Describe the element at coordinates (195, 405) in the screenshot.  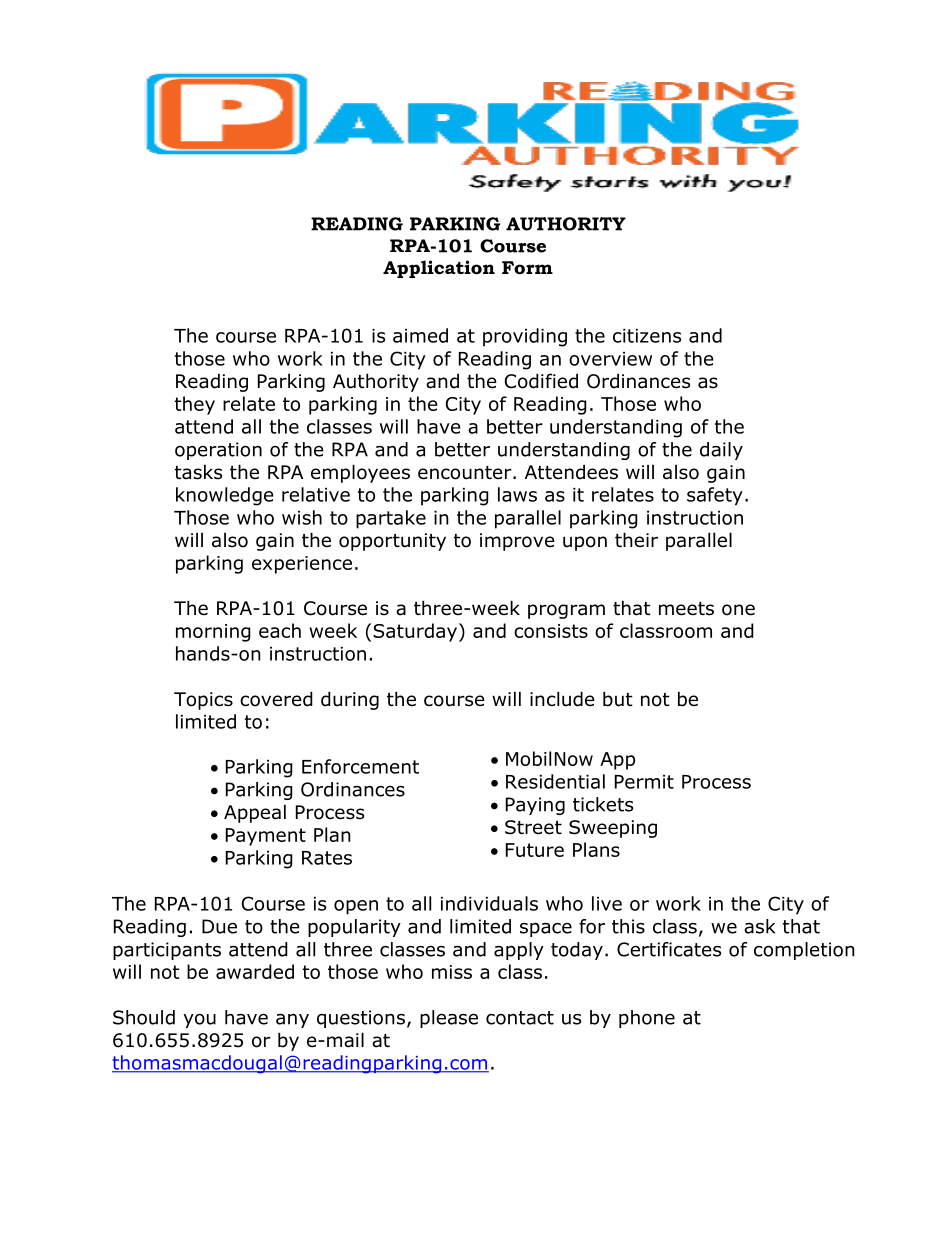
I see `they` at that location.
